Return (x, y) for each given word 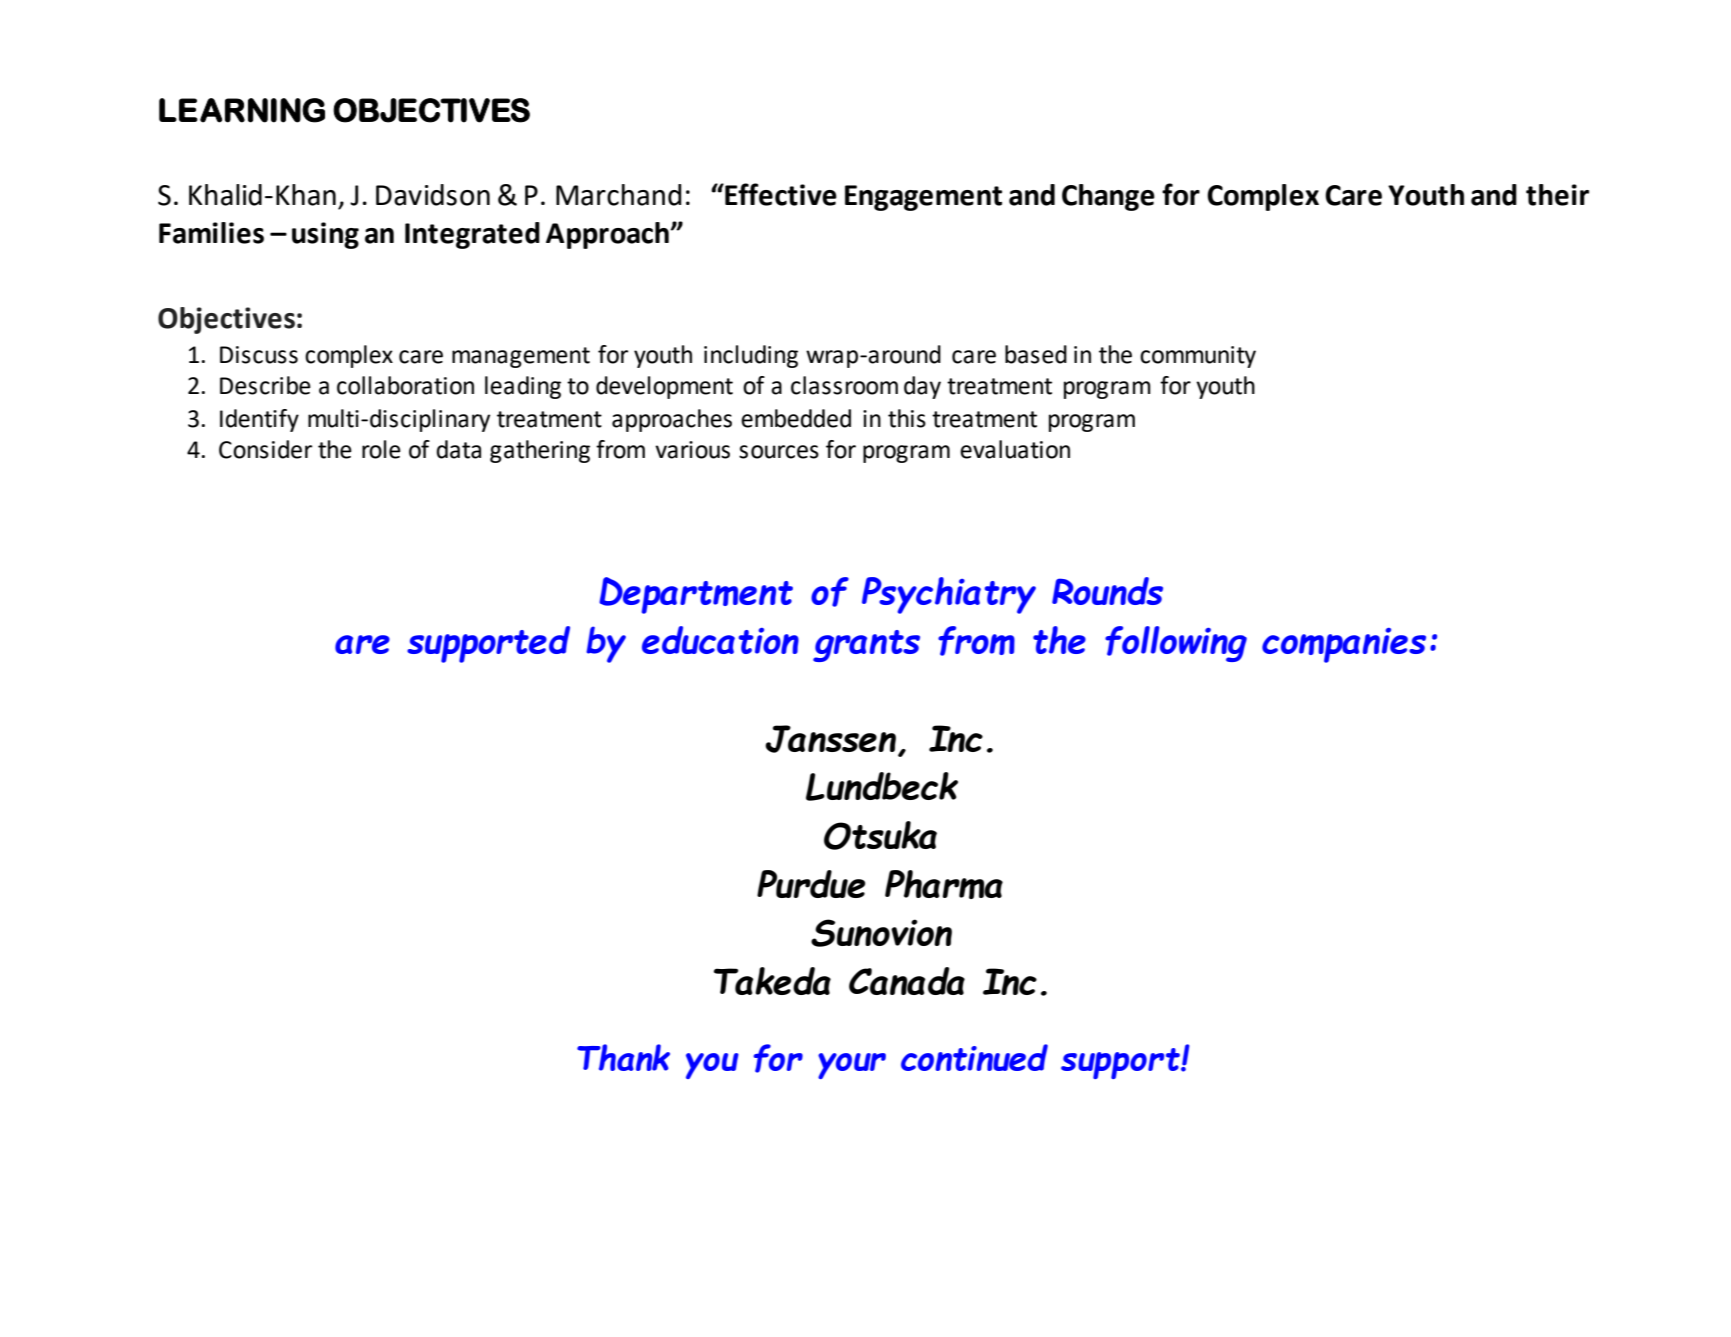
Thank (623, 1057)
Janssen (832, 740)
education (720, 640)
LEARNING (242, 110)
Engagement (923, 198)
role (381, 449)
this (907, 418)
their (1557, 195)
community (1198, 357)
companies (1344, 645)
